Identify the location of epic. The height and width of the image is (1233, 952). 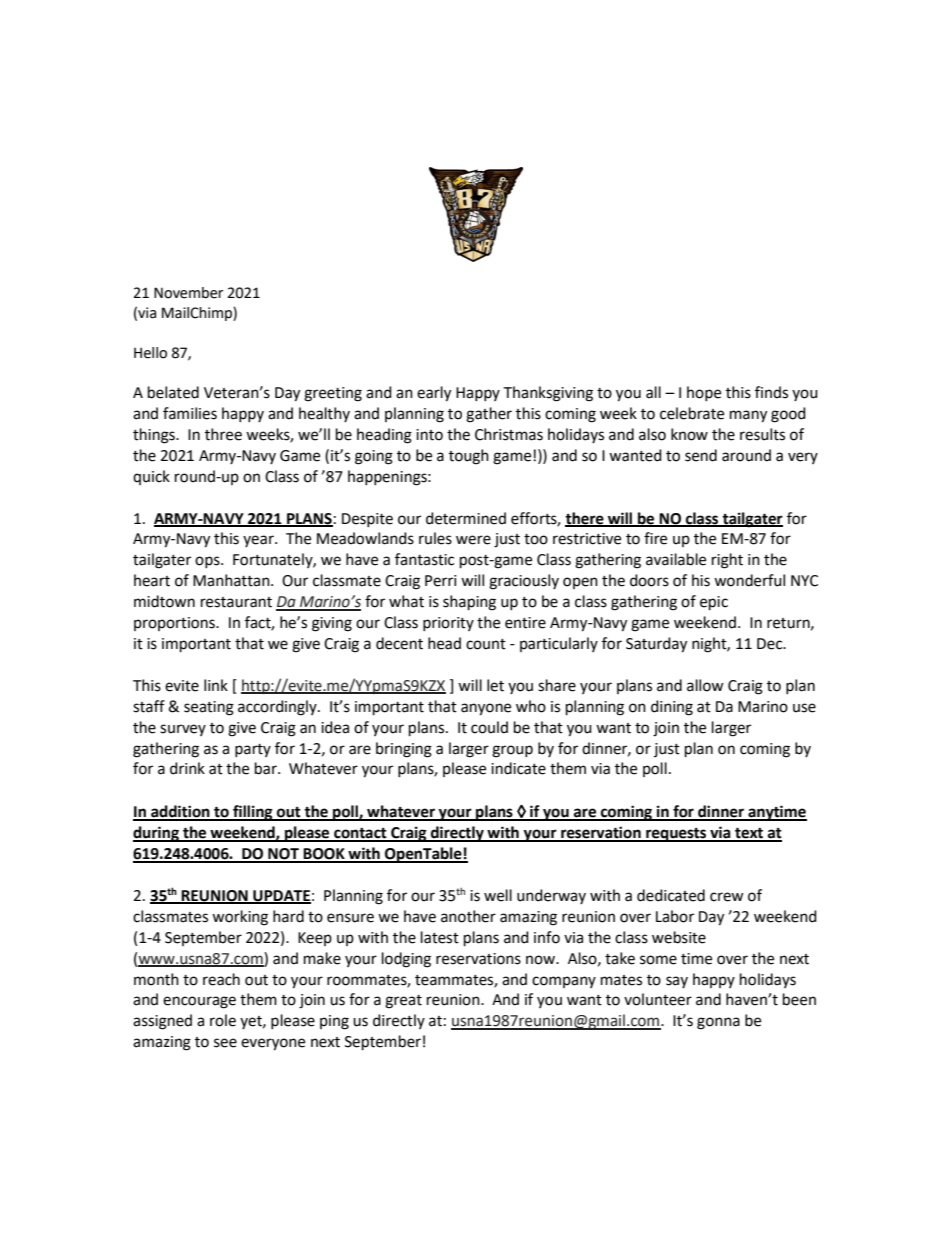
(714, 603).
